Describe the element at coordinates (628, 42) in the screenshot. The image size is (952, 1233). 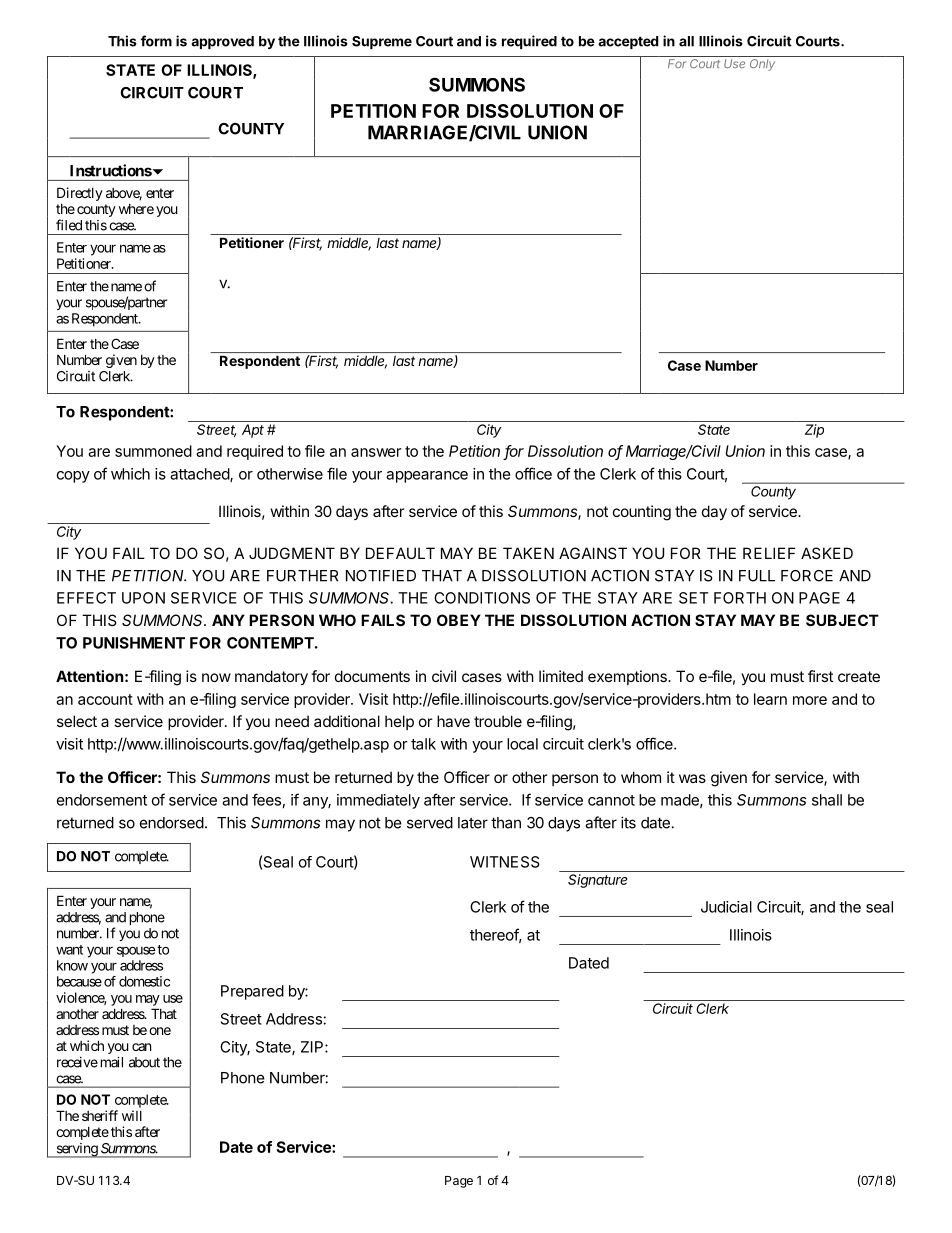
I see `accepted` at that location.
